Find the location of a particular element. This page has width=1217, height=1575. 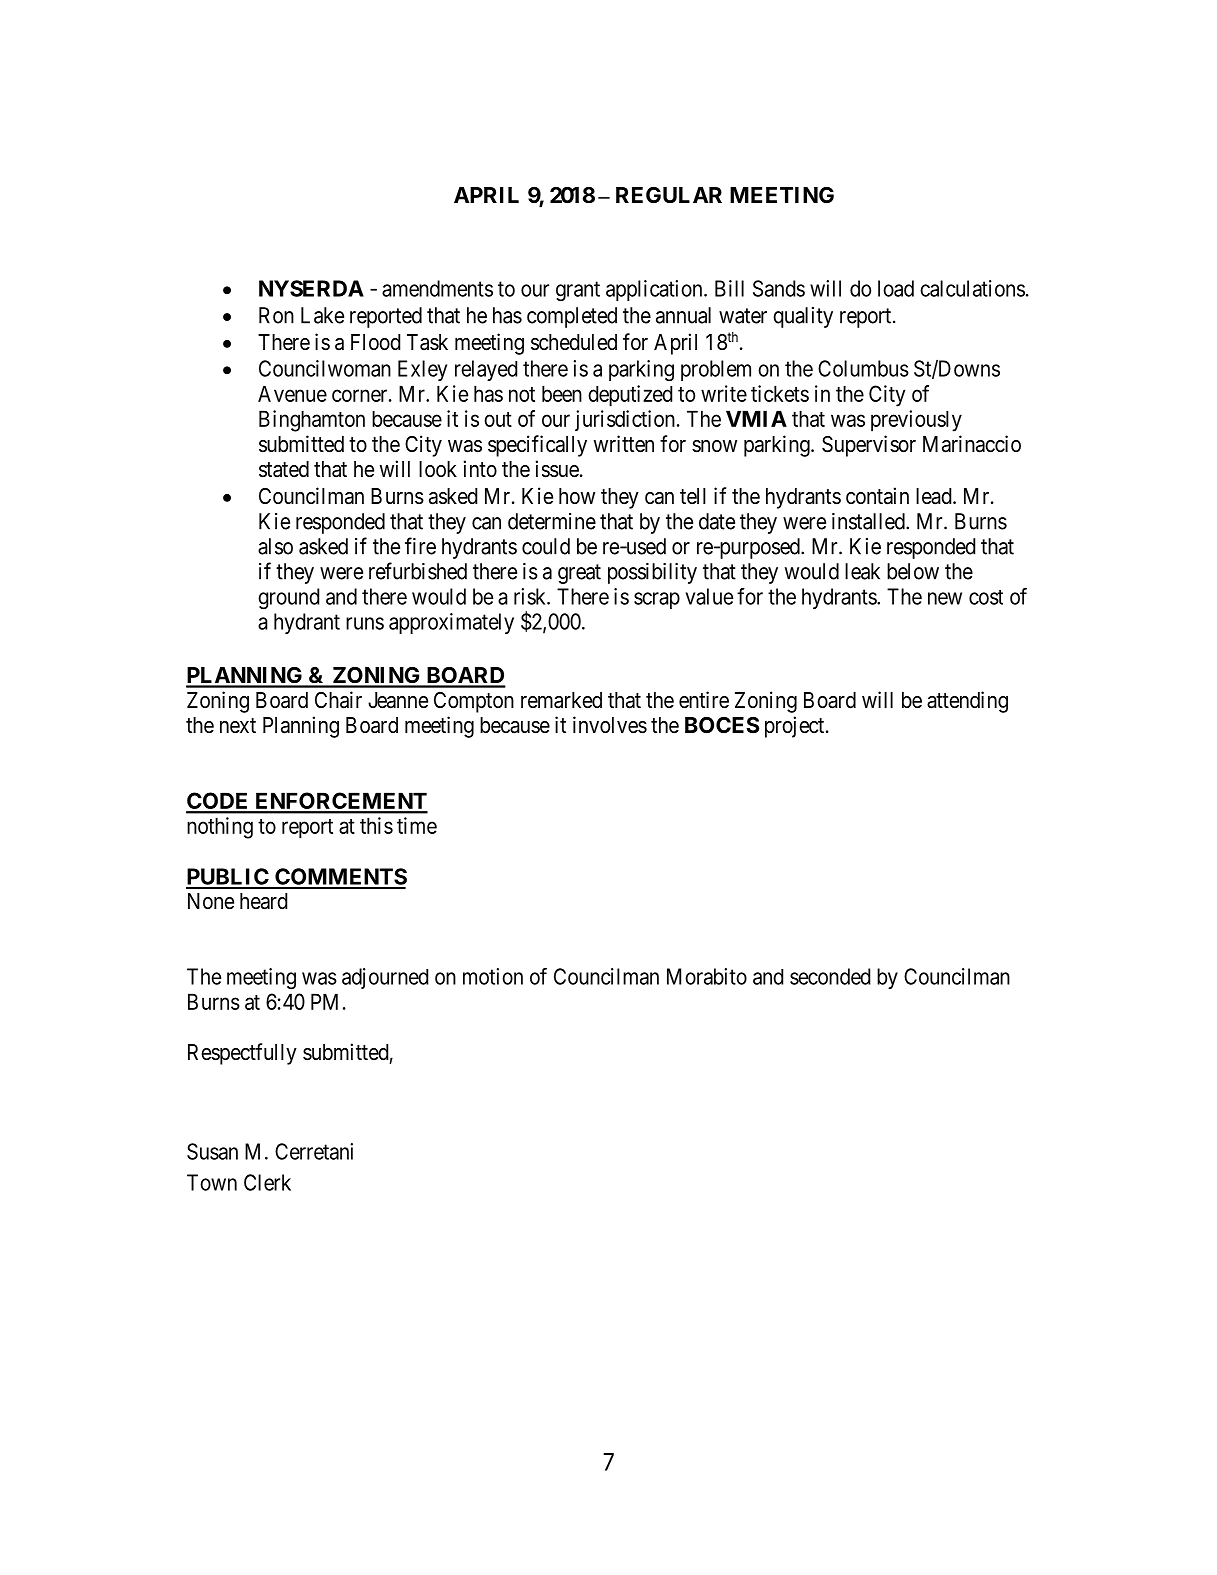

attending is located at coordinates (967, 702).
